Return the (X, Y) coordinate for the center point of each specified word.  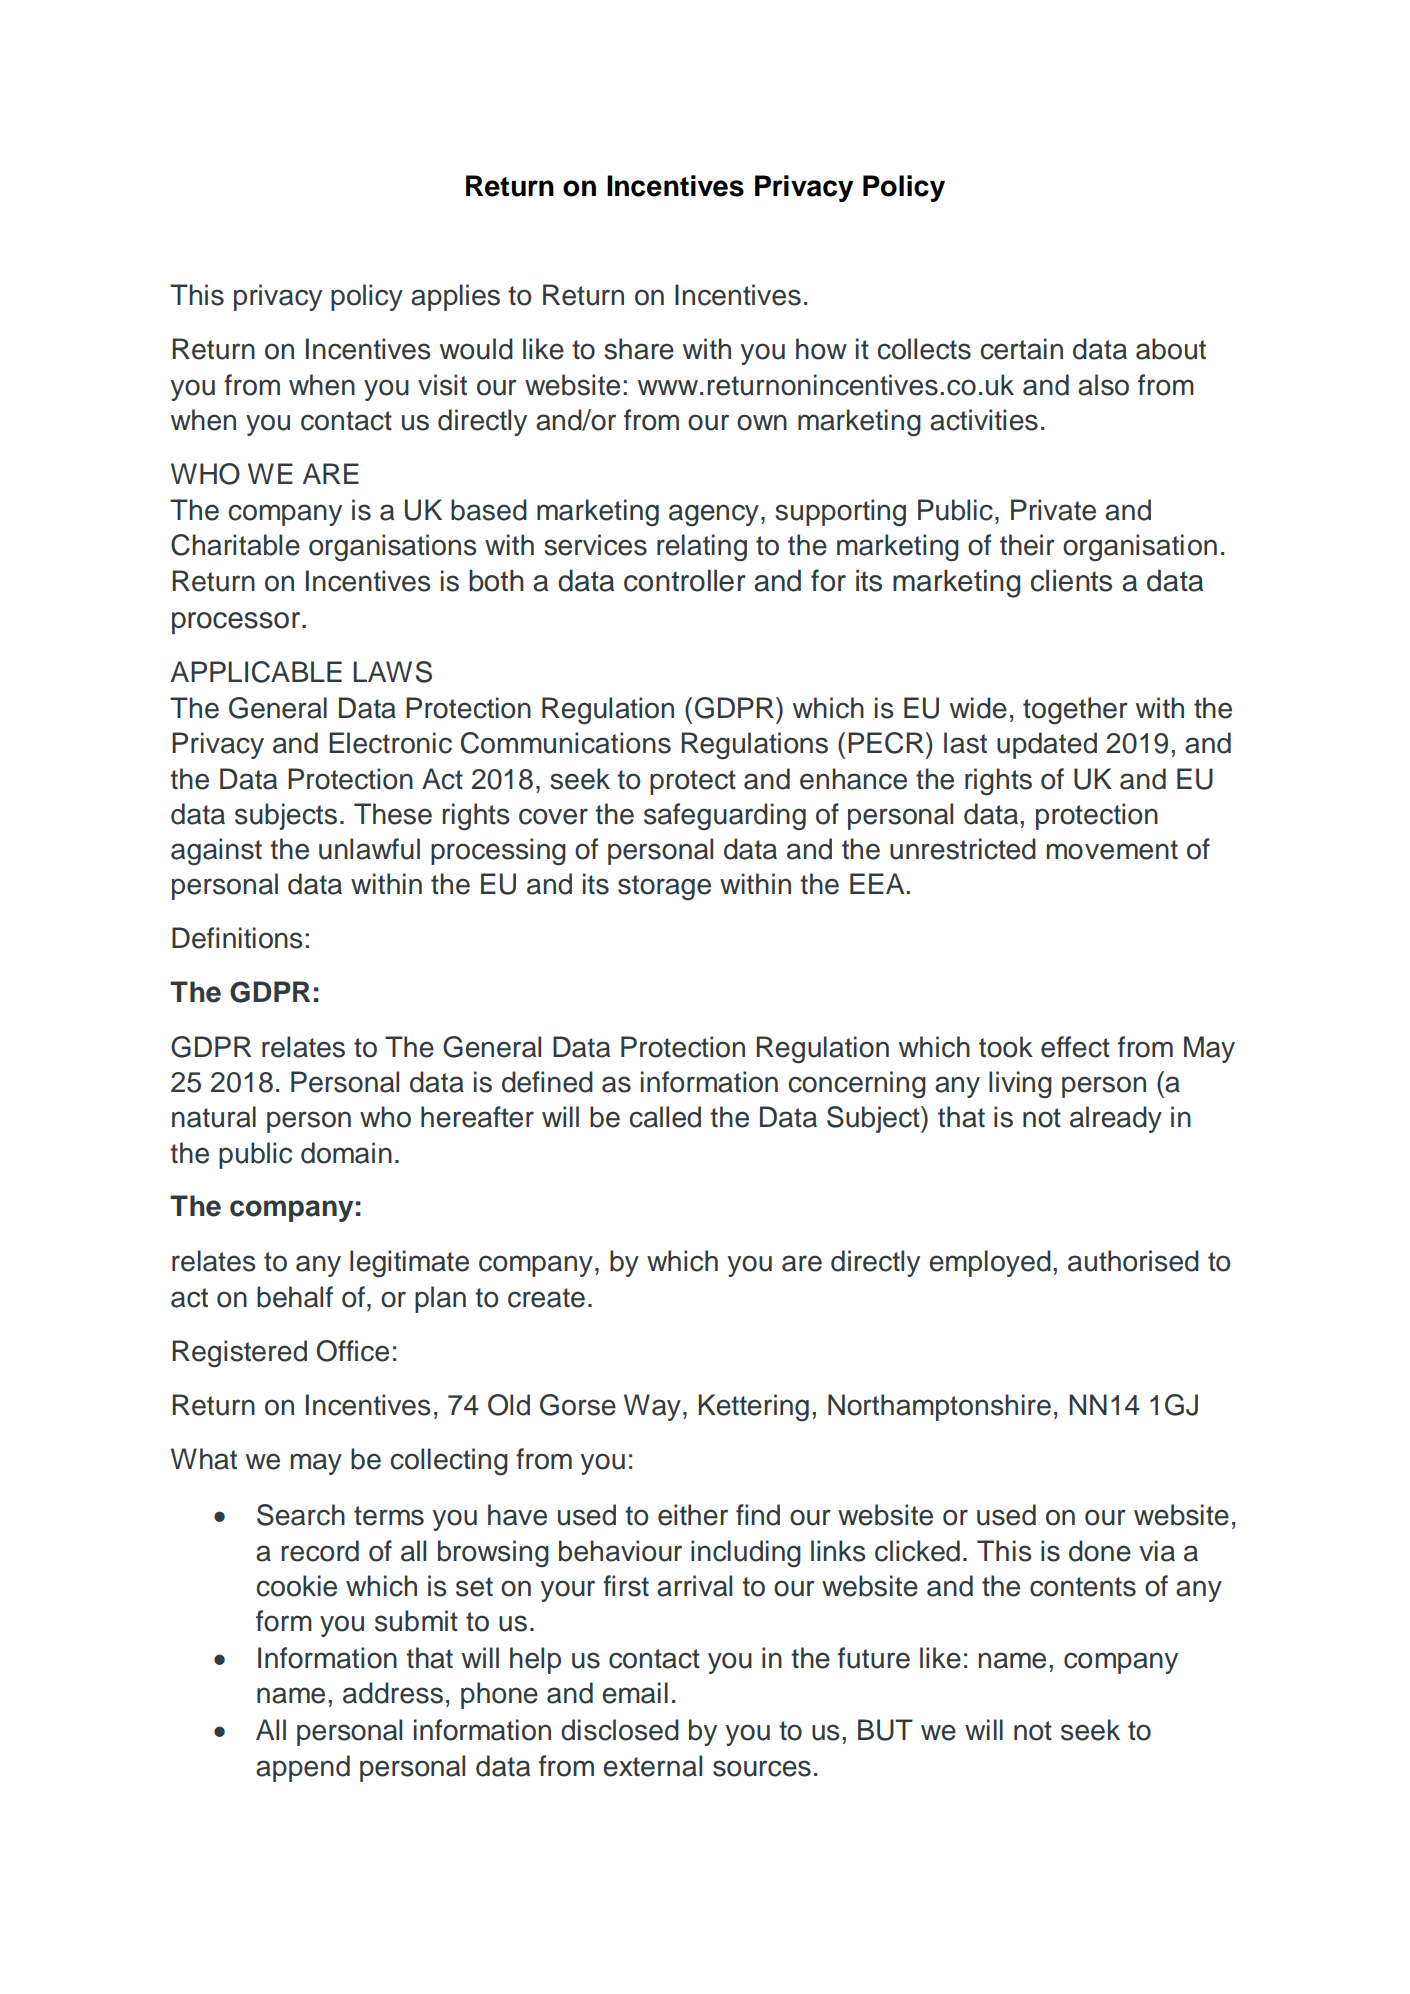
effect (1075, 1047)
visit (442, 385)
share (639, 349)
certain (1021, 349)
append (303, 1768)
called (665, 1117)
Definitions (237, 938)
